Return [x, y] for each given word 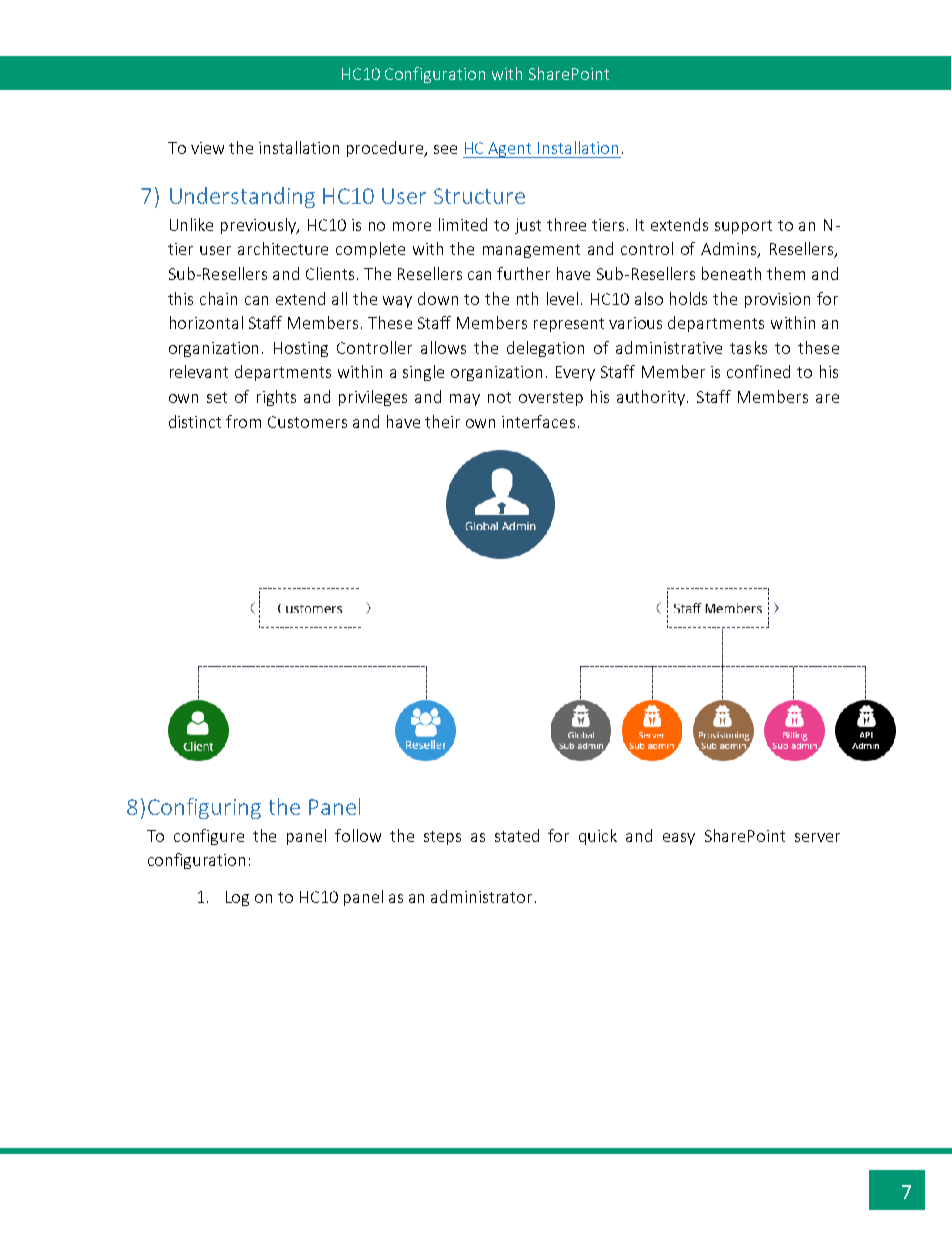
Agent [511, 150]
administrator [481, 896]
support [743, 227]
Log [237, 898]
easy [679, 839]
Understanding [242, 197]
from [243, 421]
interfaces [538, 421]
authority [652, 398]
